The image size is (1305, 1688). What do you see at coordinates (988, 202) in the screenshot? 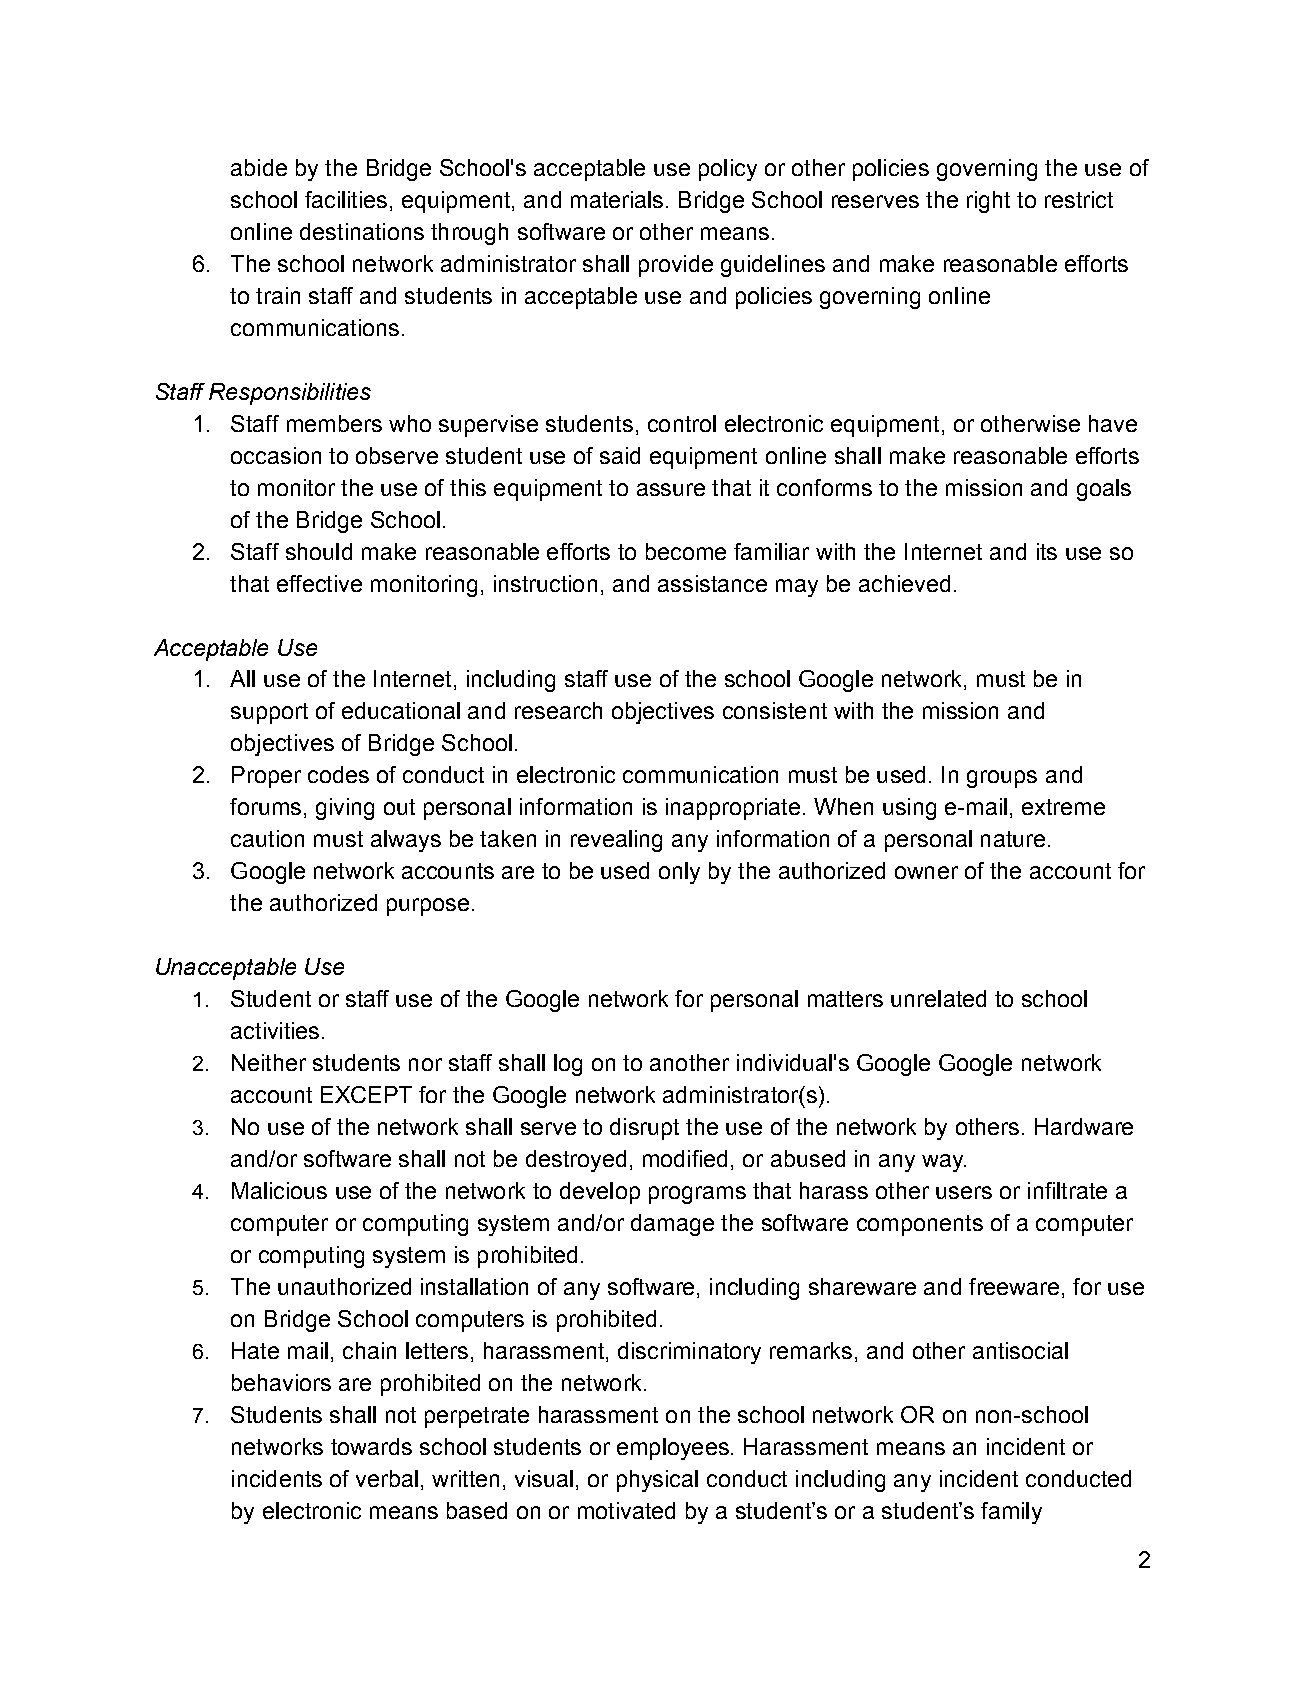
I see `right` at bounding box center [988, 202].
